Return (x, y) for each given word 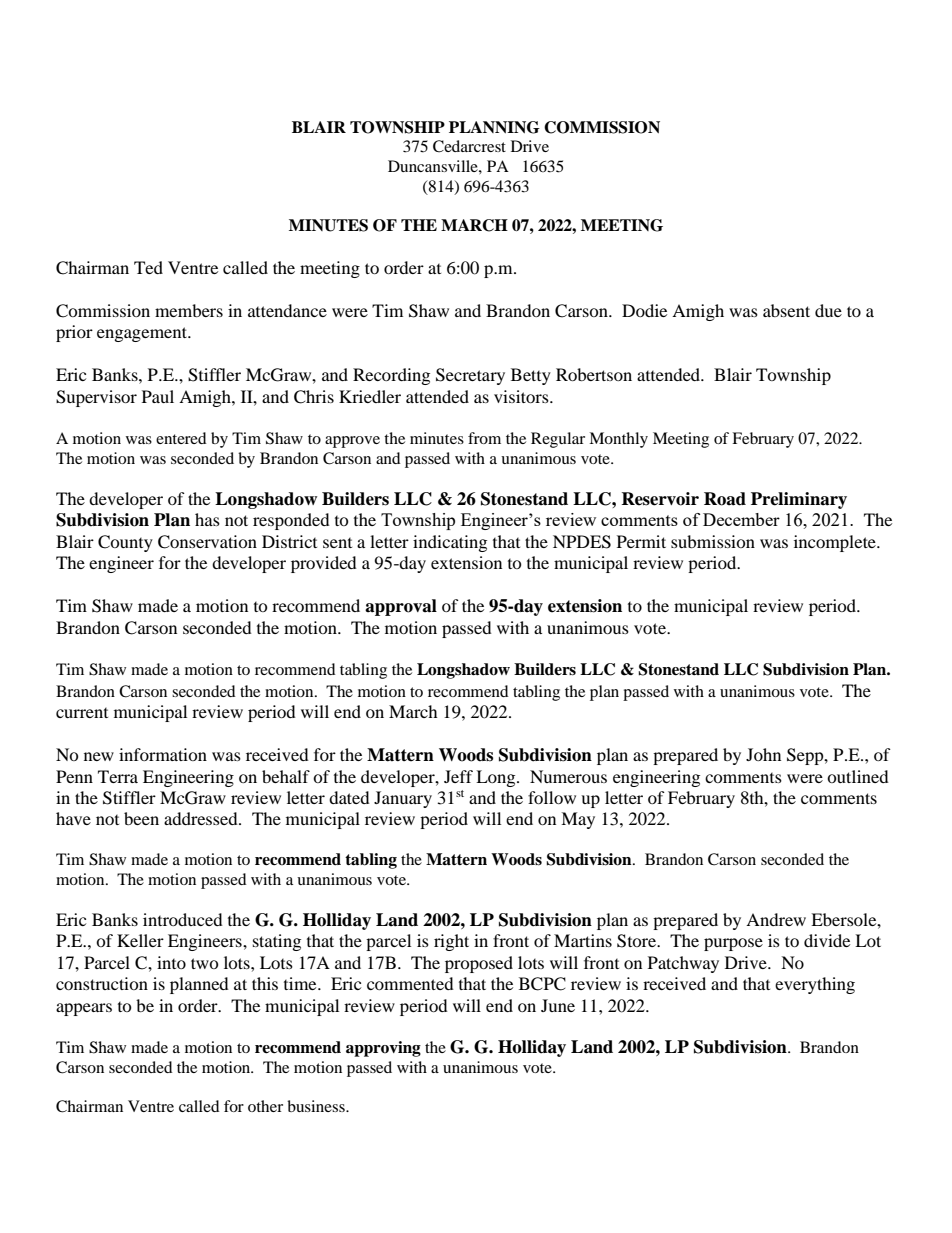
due (828, 310)
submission (713, 541)
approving (383, 1049)
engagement (143, 334)
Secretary (470, 376)
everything (815, 985)
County (125, 543)
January (403, 799)
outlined (858, 776)
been (141, 818)
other (265, 1106)
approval (401, 607)
